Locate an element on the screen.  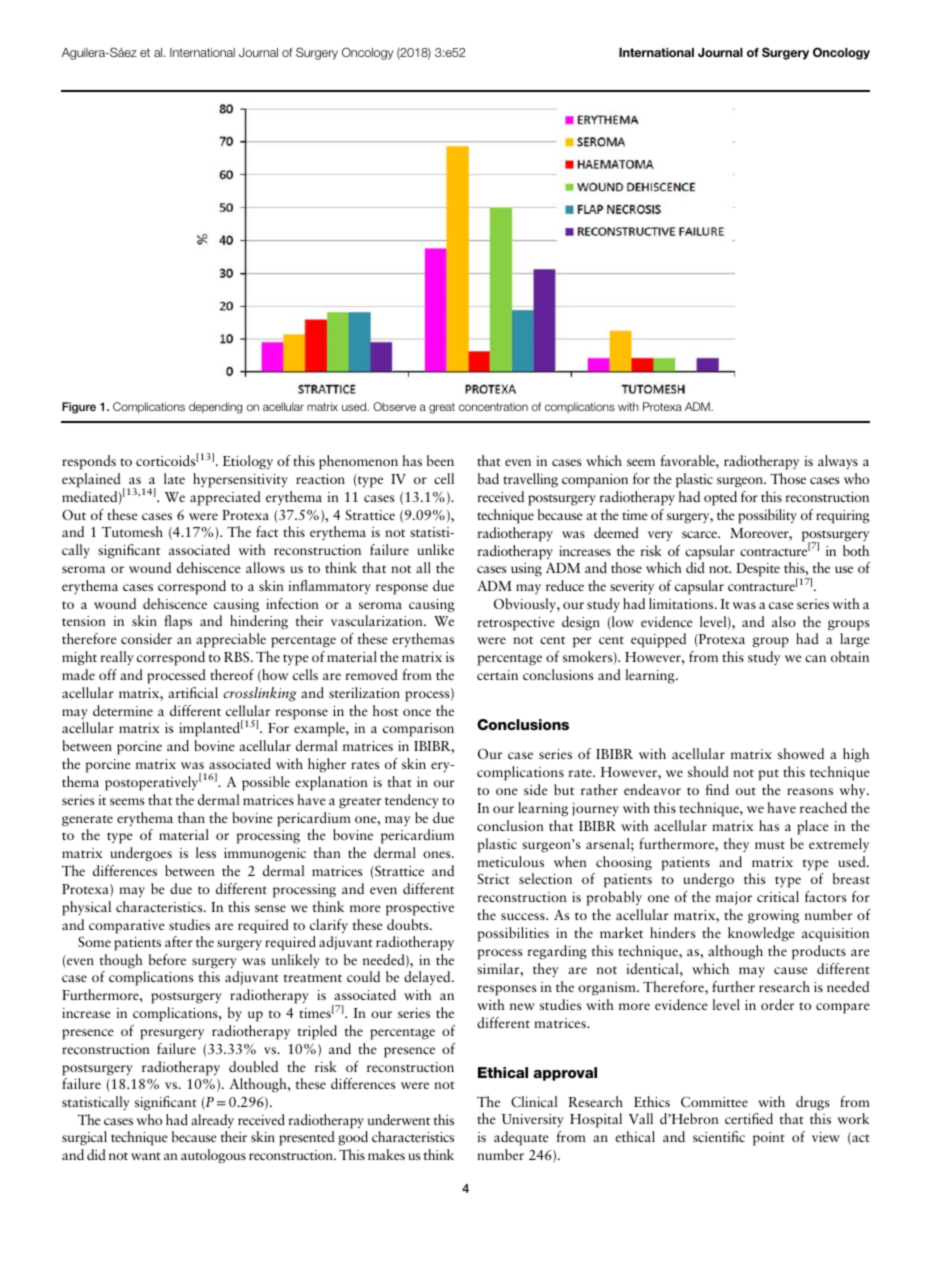
must is located at coordinates (770, 845).
